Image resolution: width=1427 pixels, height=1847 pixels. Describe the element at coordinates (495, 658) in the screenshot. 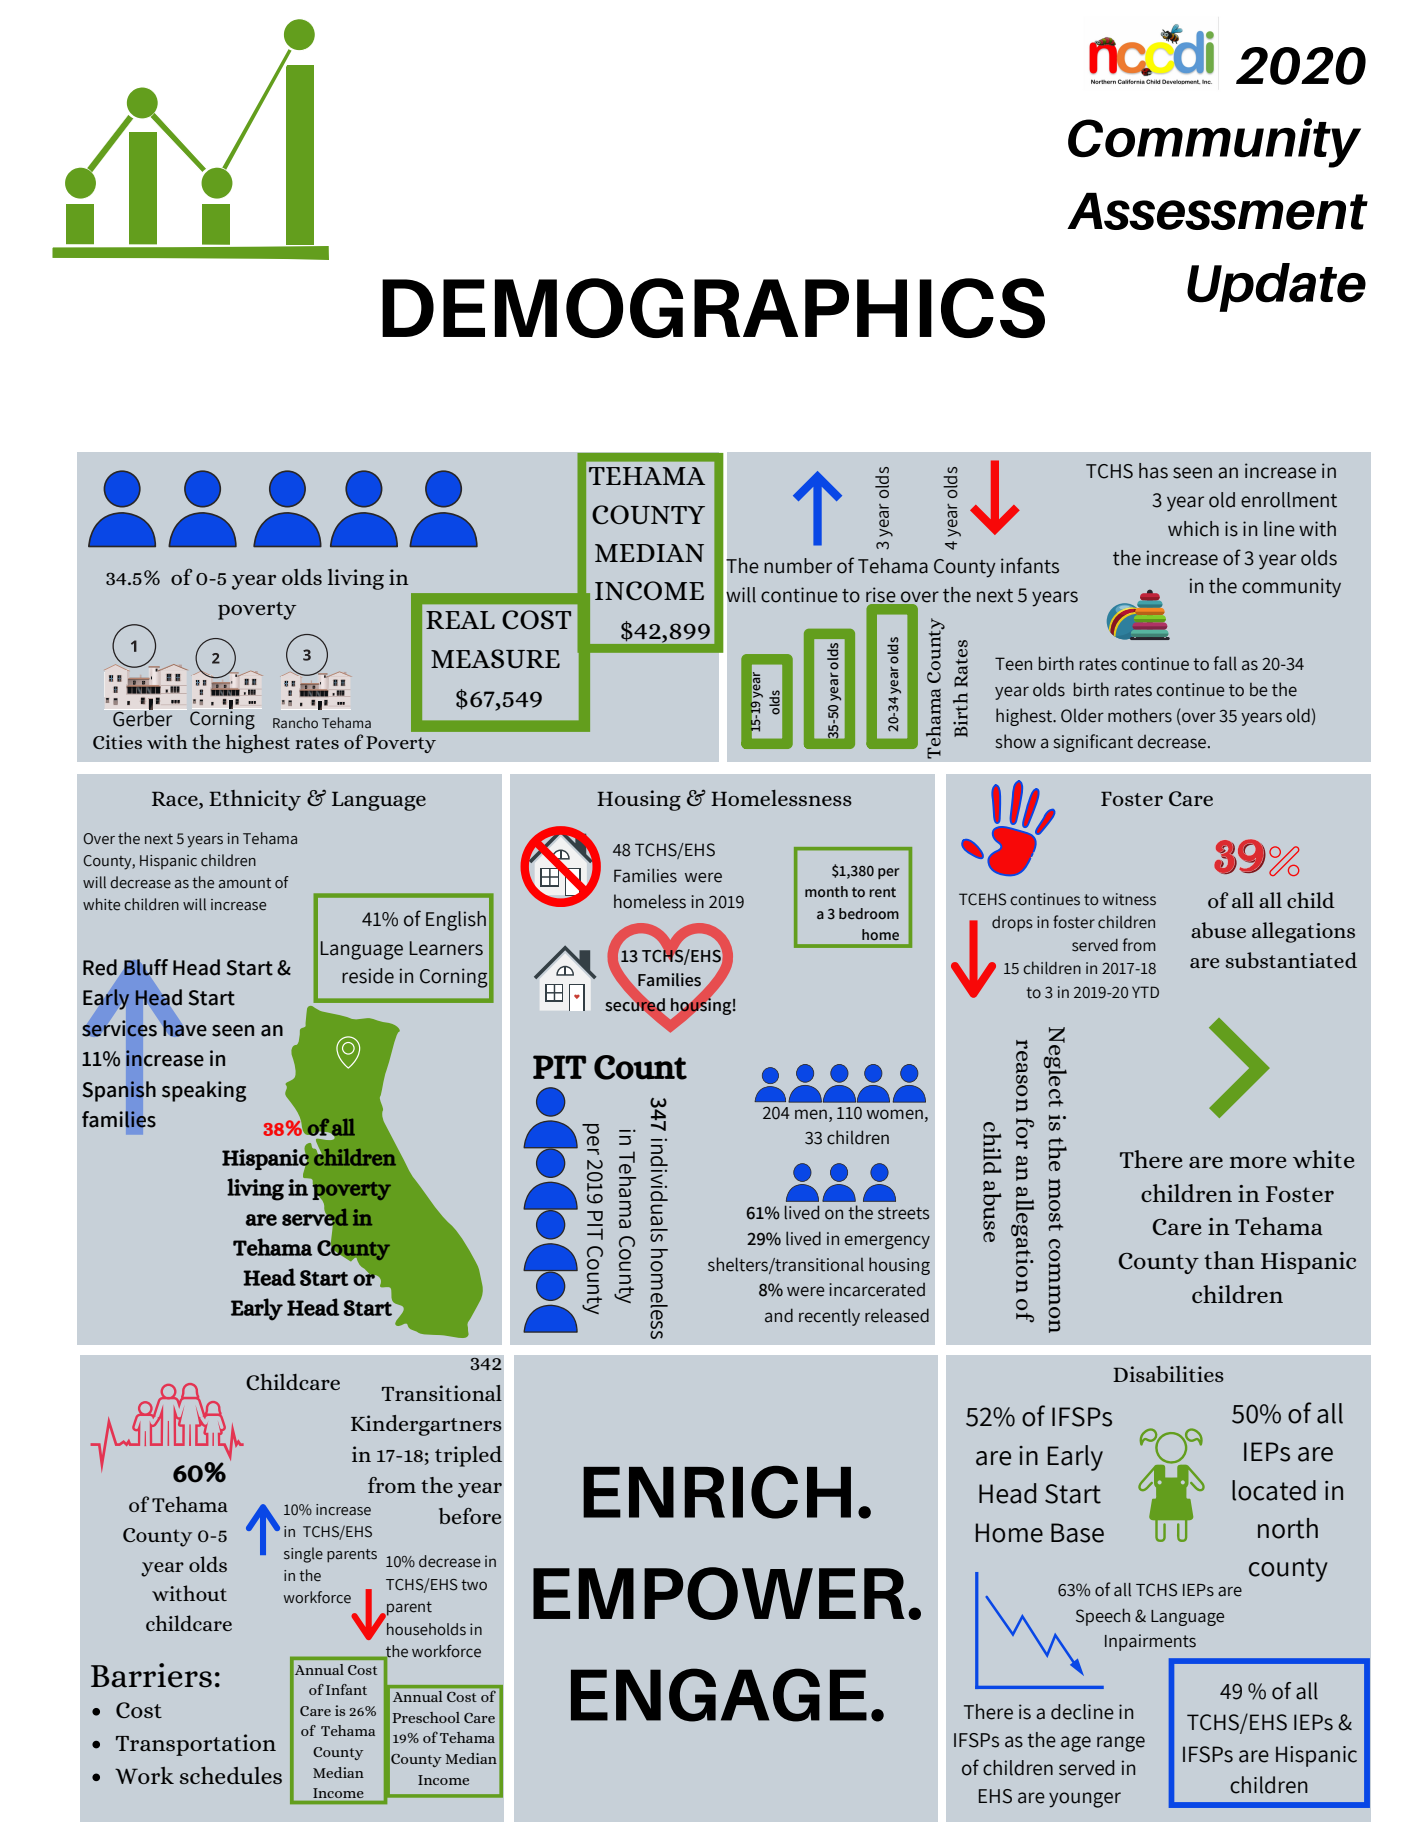

I see `MEASURE` at that location.
